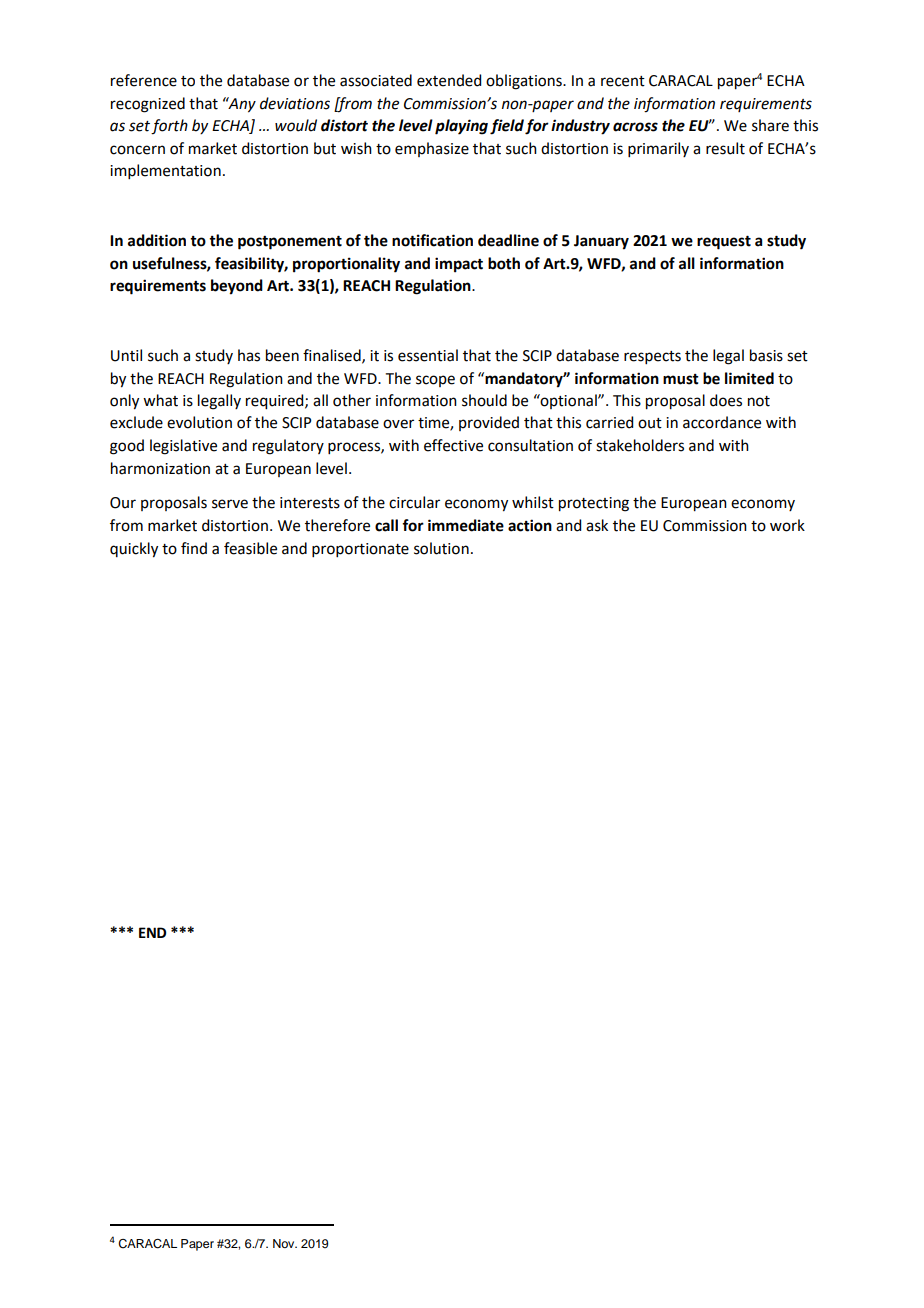  I want to click on find, so click(194, 548).
